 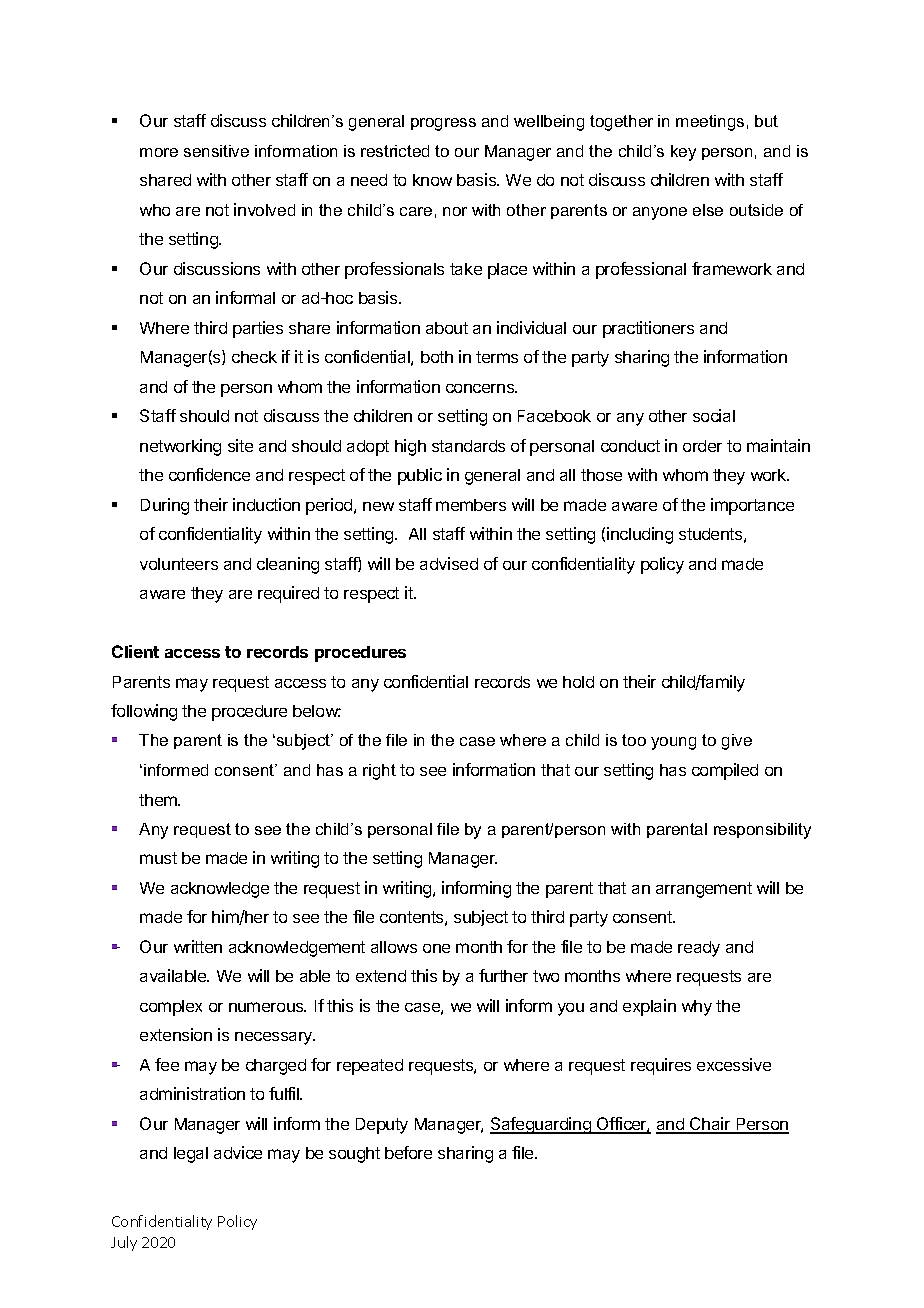 I want to click on During, so click(x=165, y=506).
